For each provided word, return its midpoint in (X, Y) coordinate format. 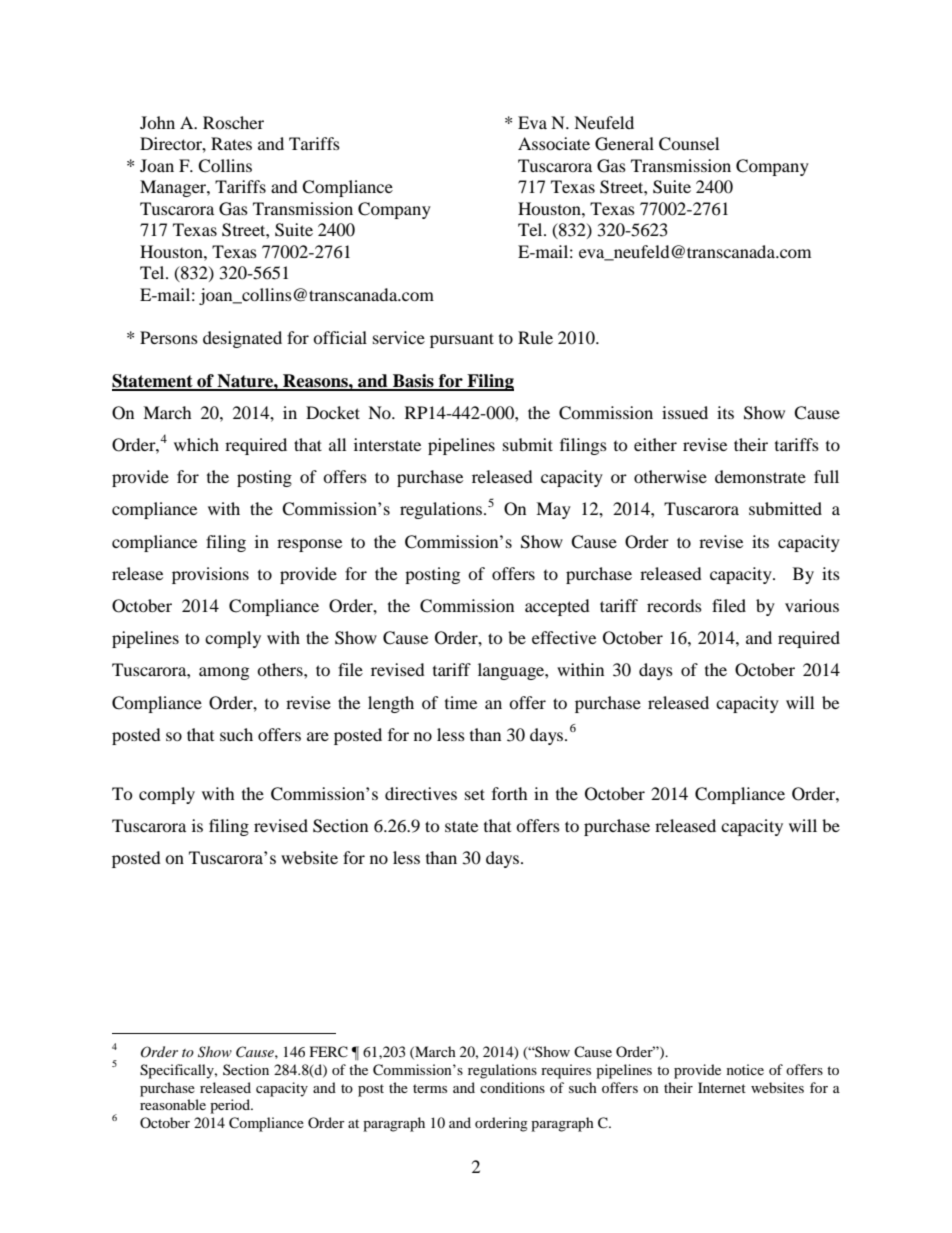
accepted (557, 607)
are (318, 736)
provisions (210, 575)
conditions (512, 1087)
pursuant (462, 340)
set (475, 794)
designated (242, 339)
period (231, 1106)
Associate (554, 143)
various (812, 605)
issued (685, 412)
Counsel (689, 144)
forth (510, 793)
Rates (231, 143)
